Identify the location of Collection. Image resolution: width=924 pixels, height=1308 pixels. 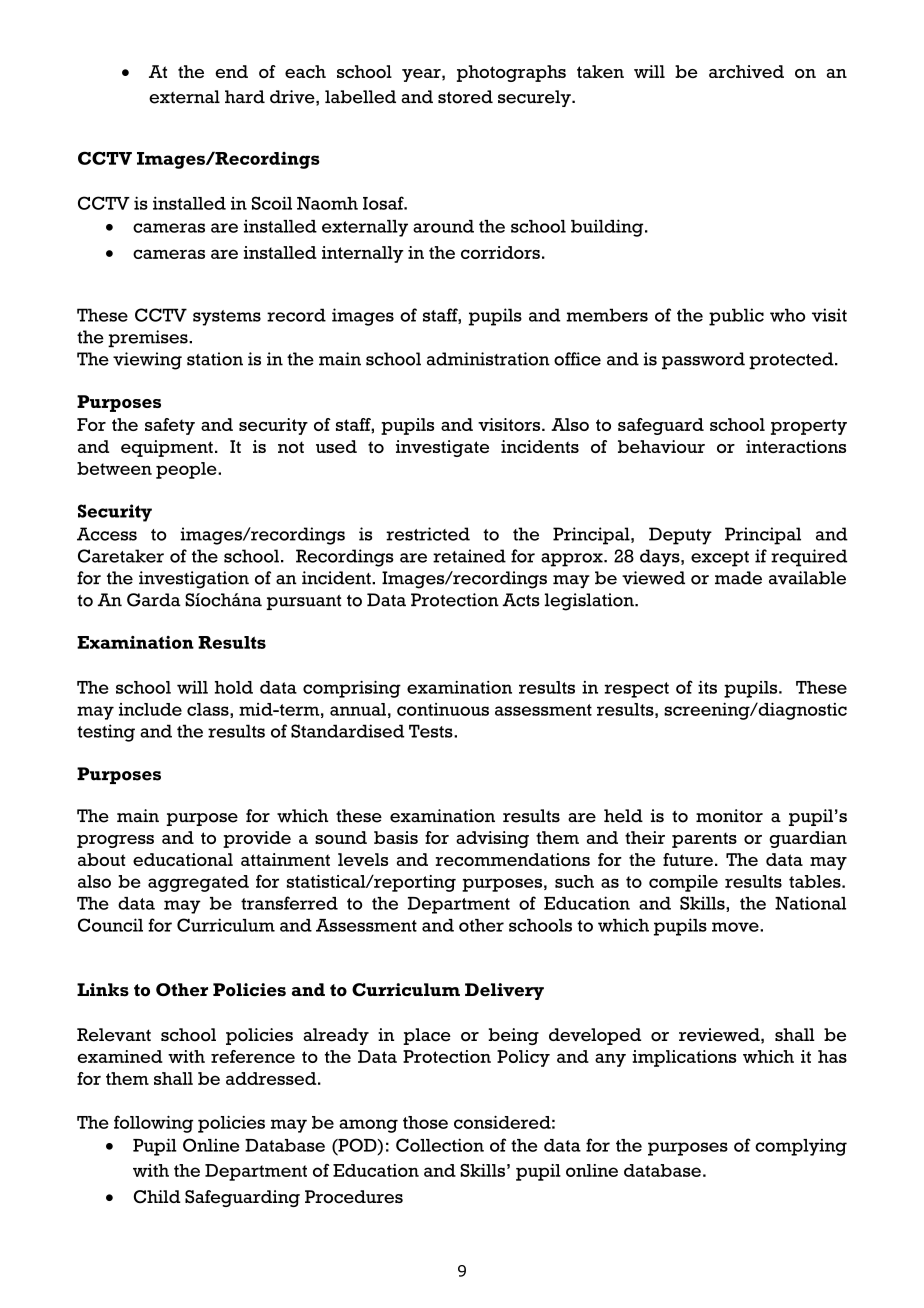
(440, 1145).
